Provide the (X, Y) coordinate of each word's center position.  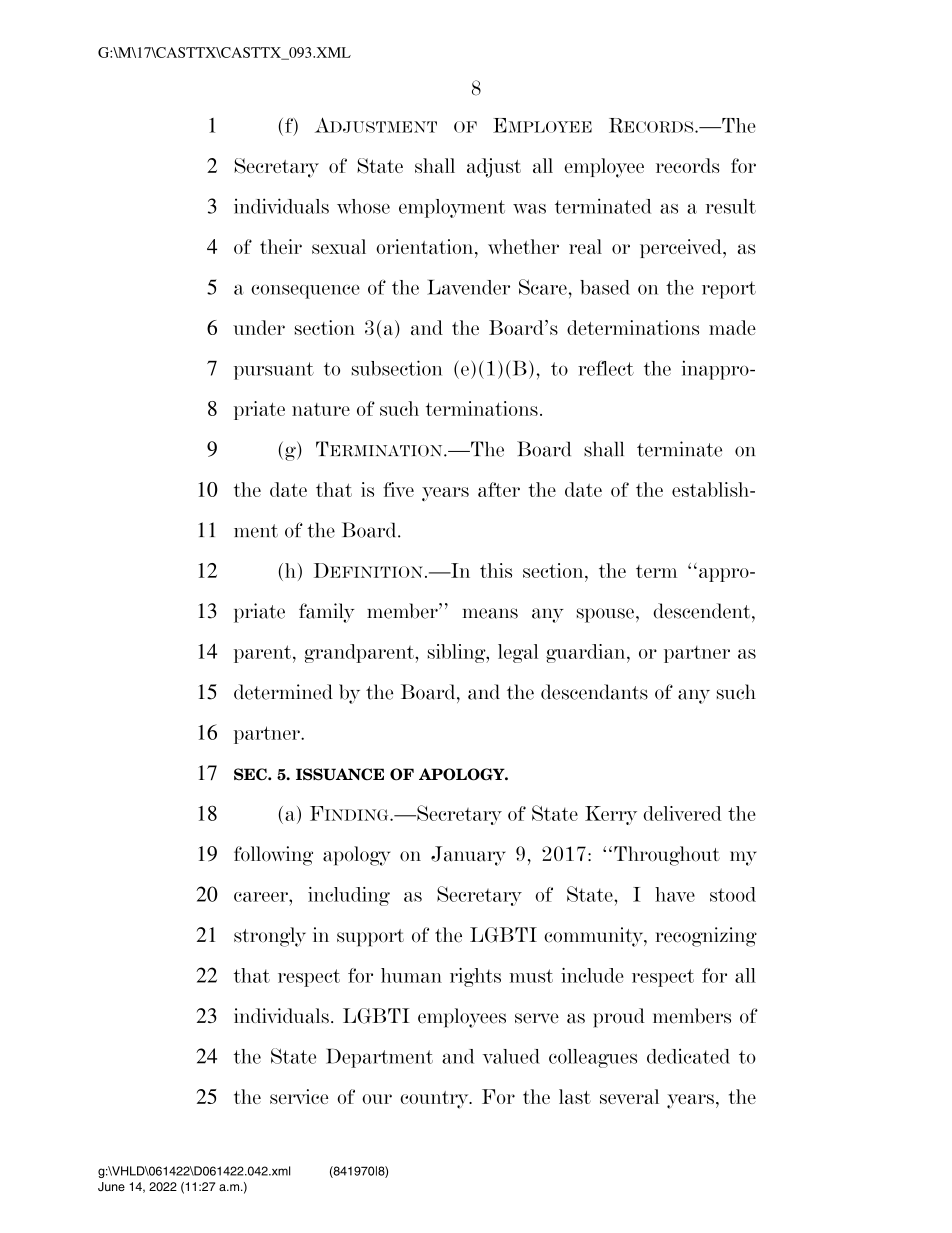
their (281, 246)
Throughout (667, 856)
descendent (703, 611)
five (398, 489)
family (327, 613)
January (468, 856)
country (435, 1100)
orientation (426, 246)
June (111, 1187)
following (273, 856)
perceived (682, 248)
